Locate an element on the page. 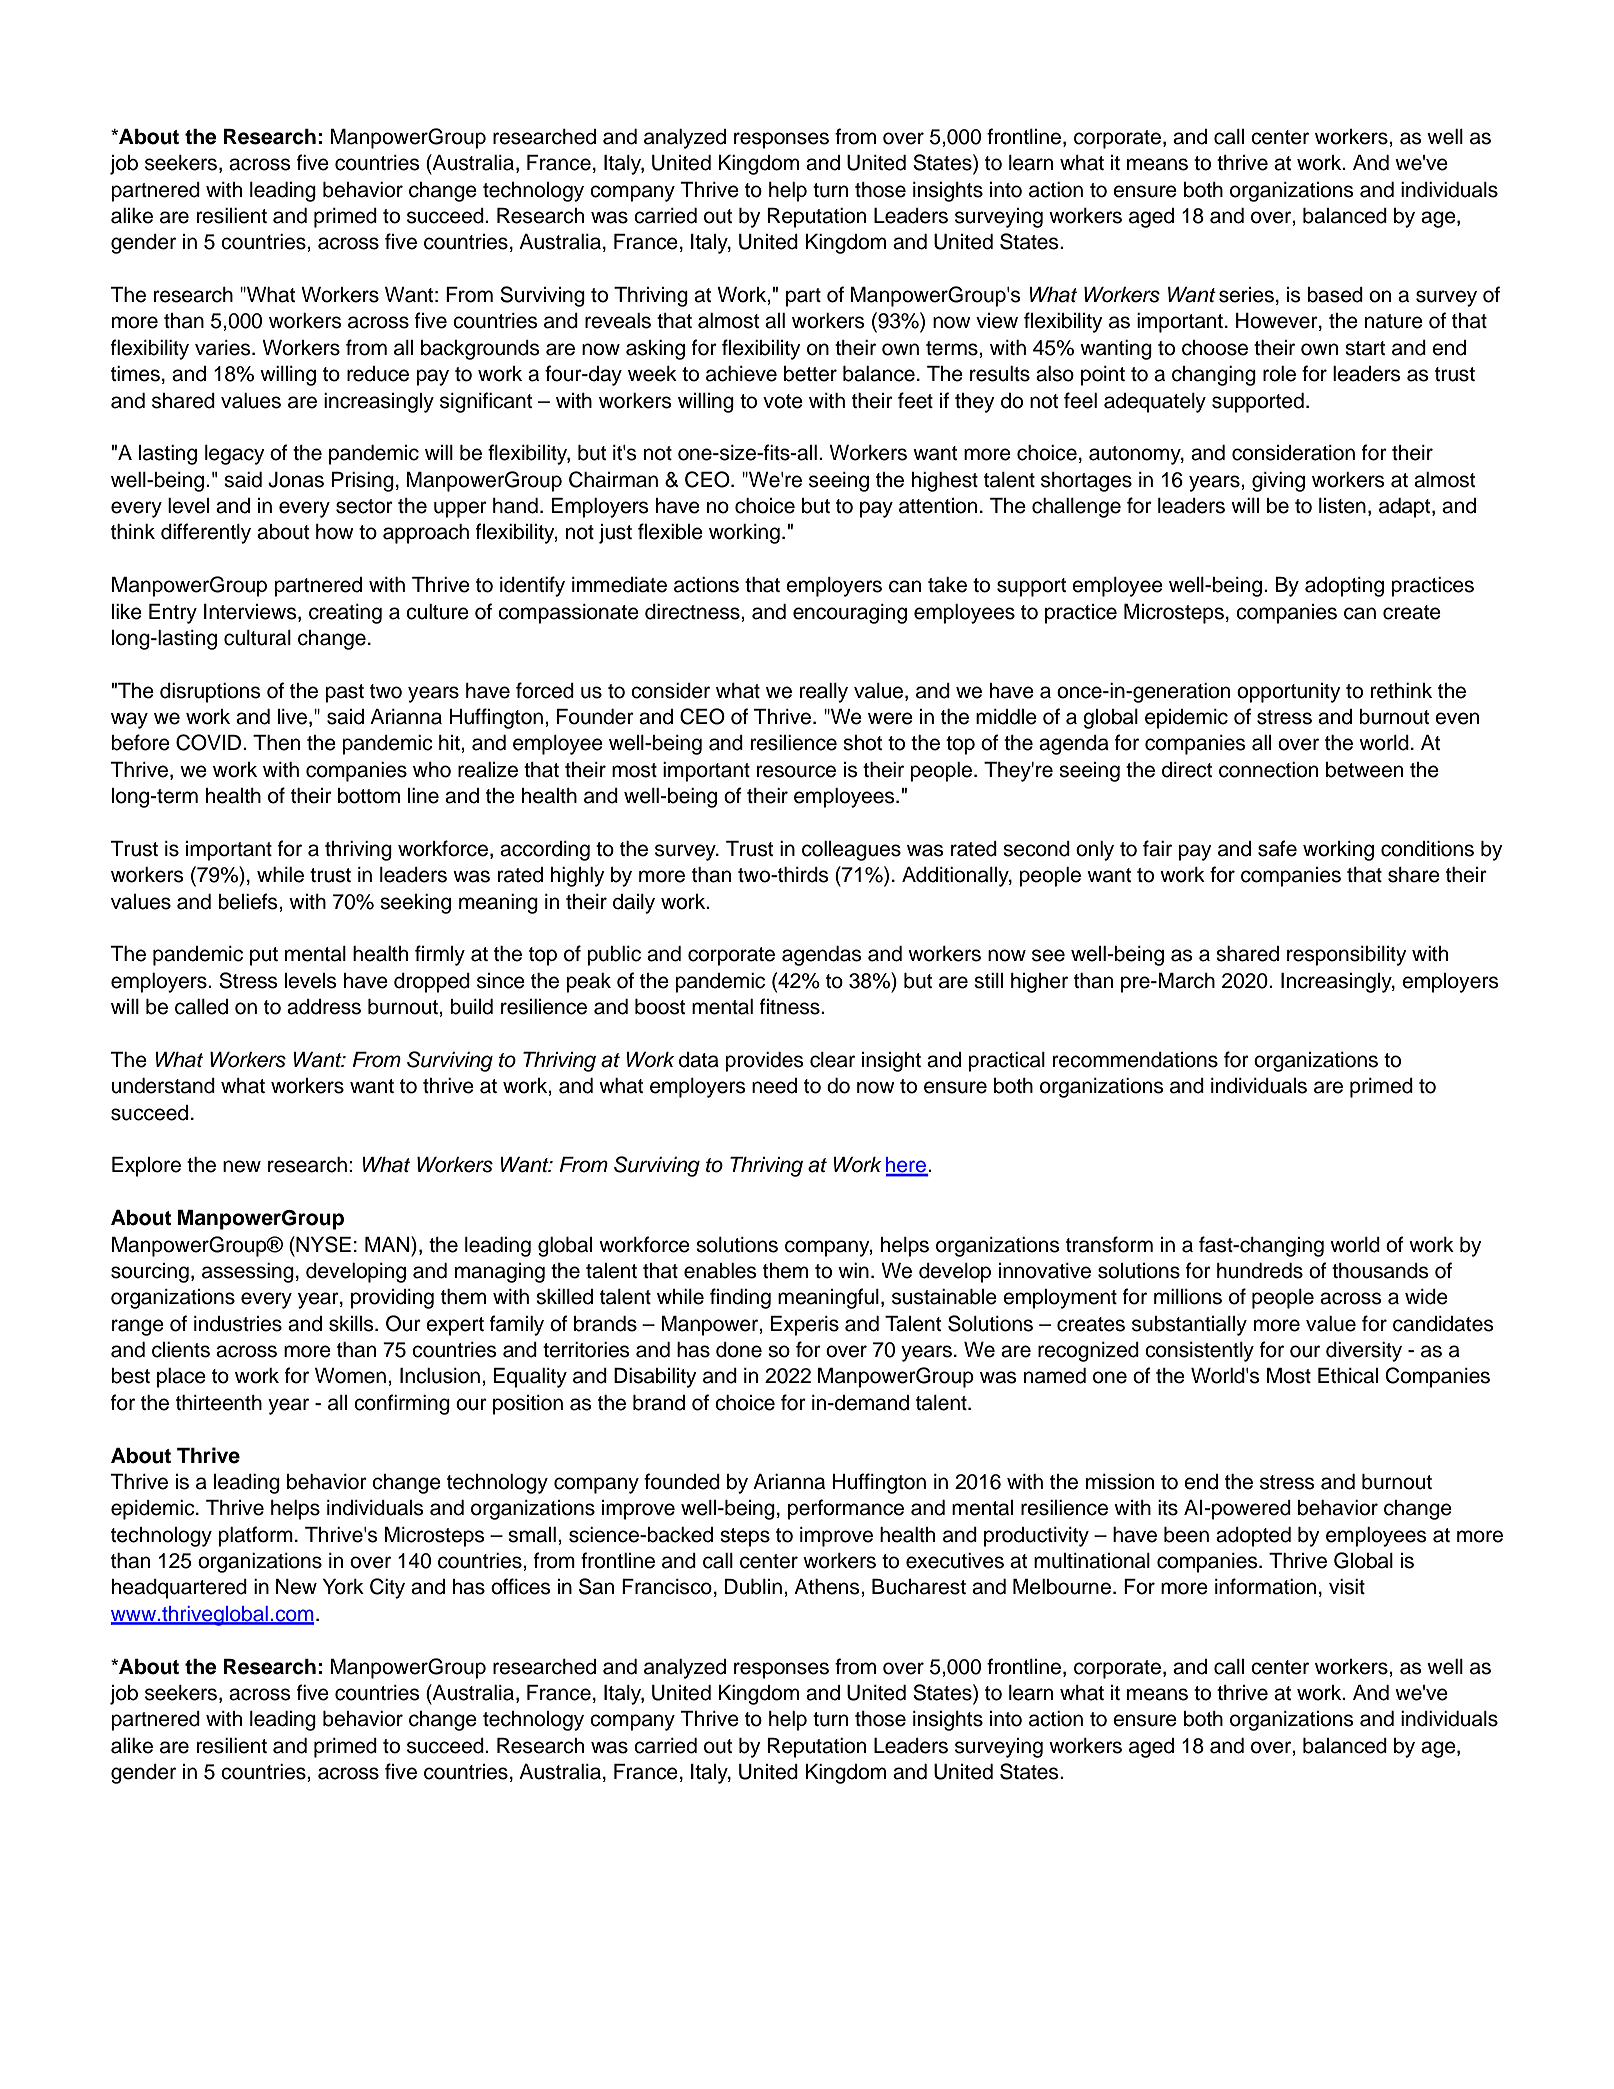  varies is located at coordinates (224, 348).
